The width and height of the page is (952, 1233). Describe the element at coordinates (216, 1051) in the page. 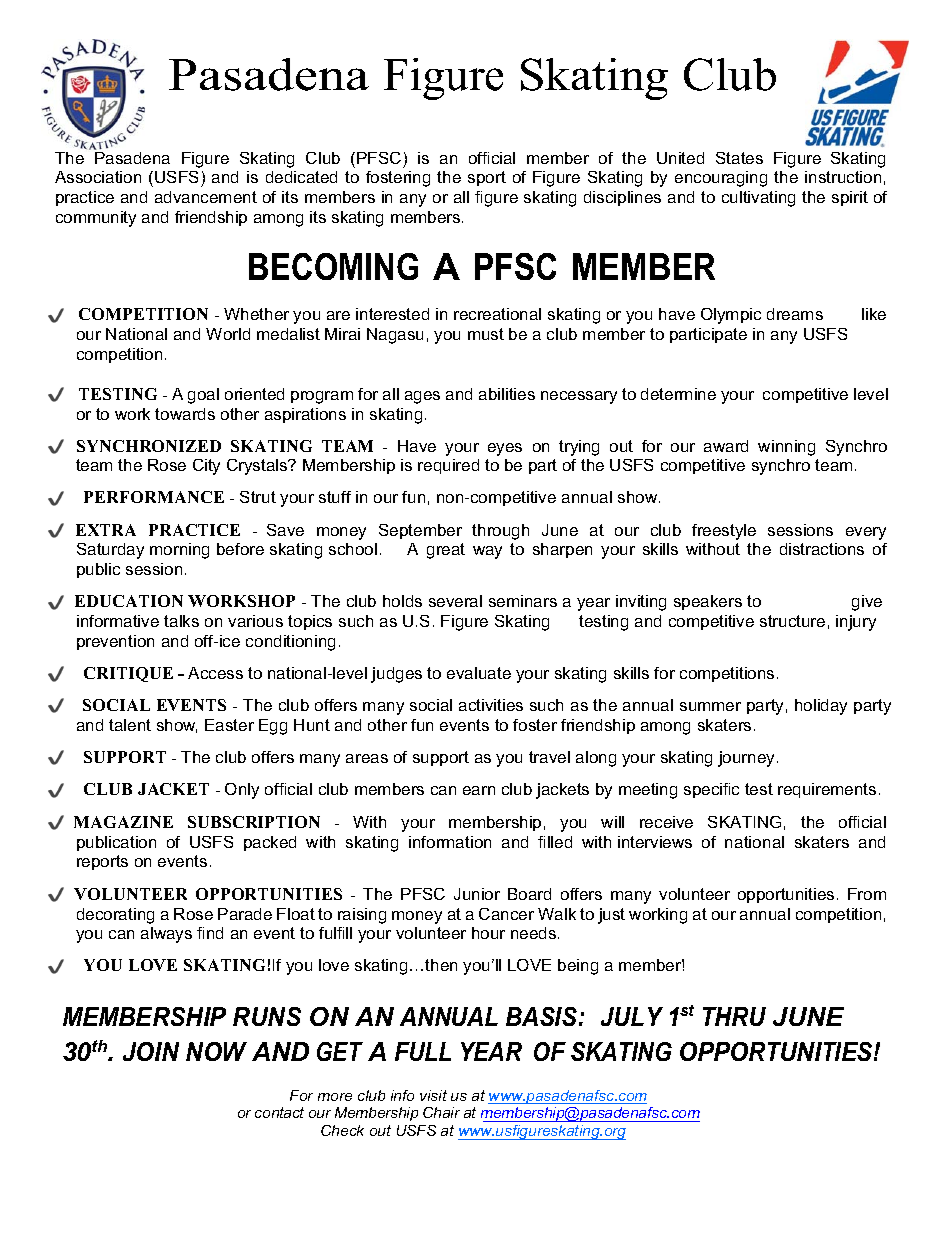

I see `NOW` at that location.
